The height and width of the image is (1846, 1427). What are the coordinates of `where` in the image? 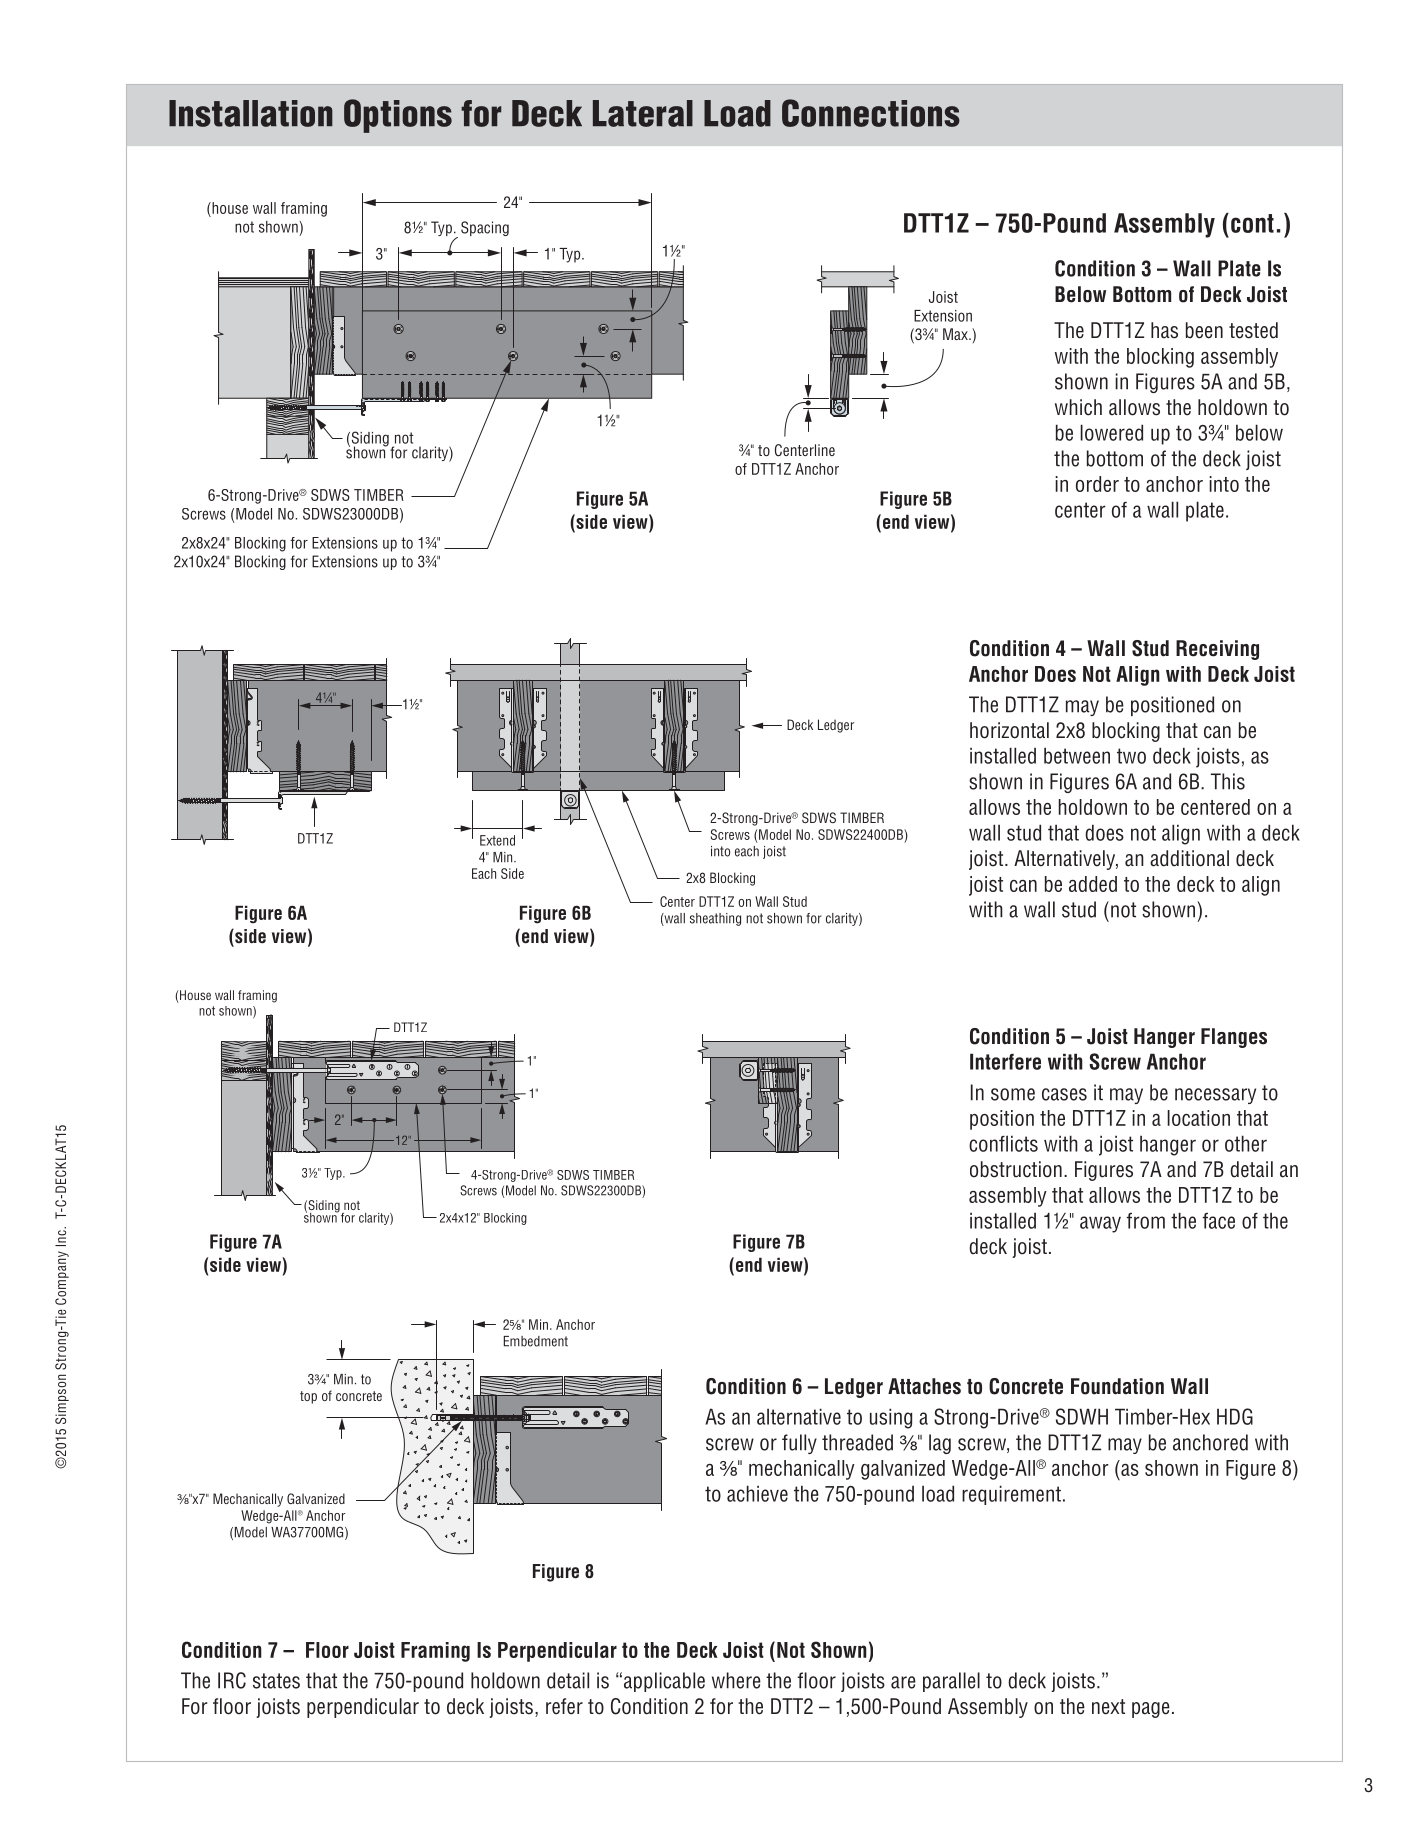 It's located at (736, 1680).
